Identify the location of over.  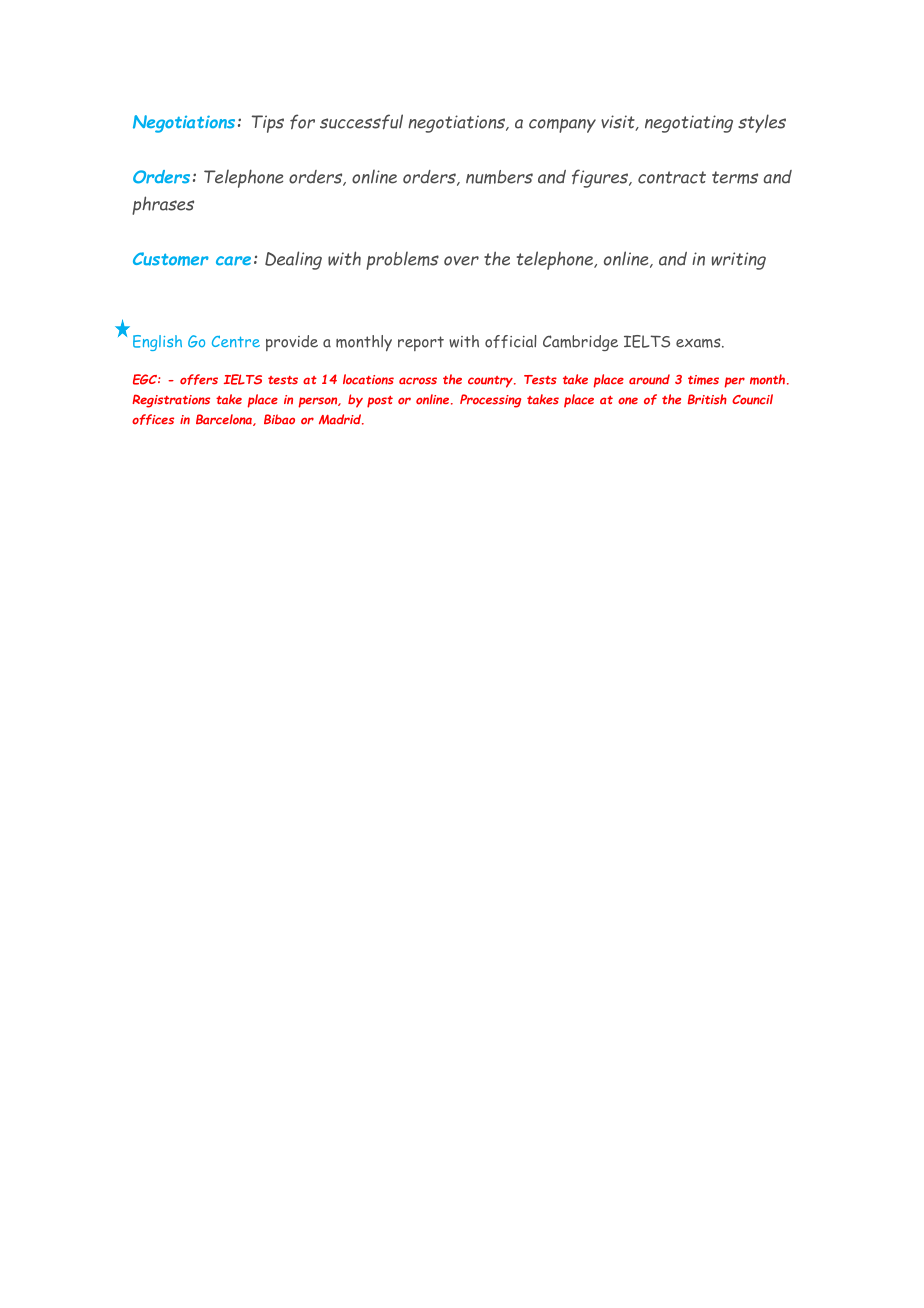
(461, 261).
